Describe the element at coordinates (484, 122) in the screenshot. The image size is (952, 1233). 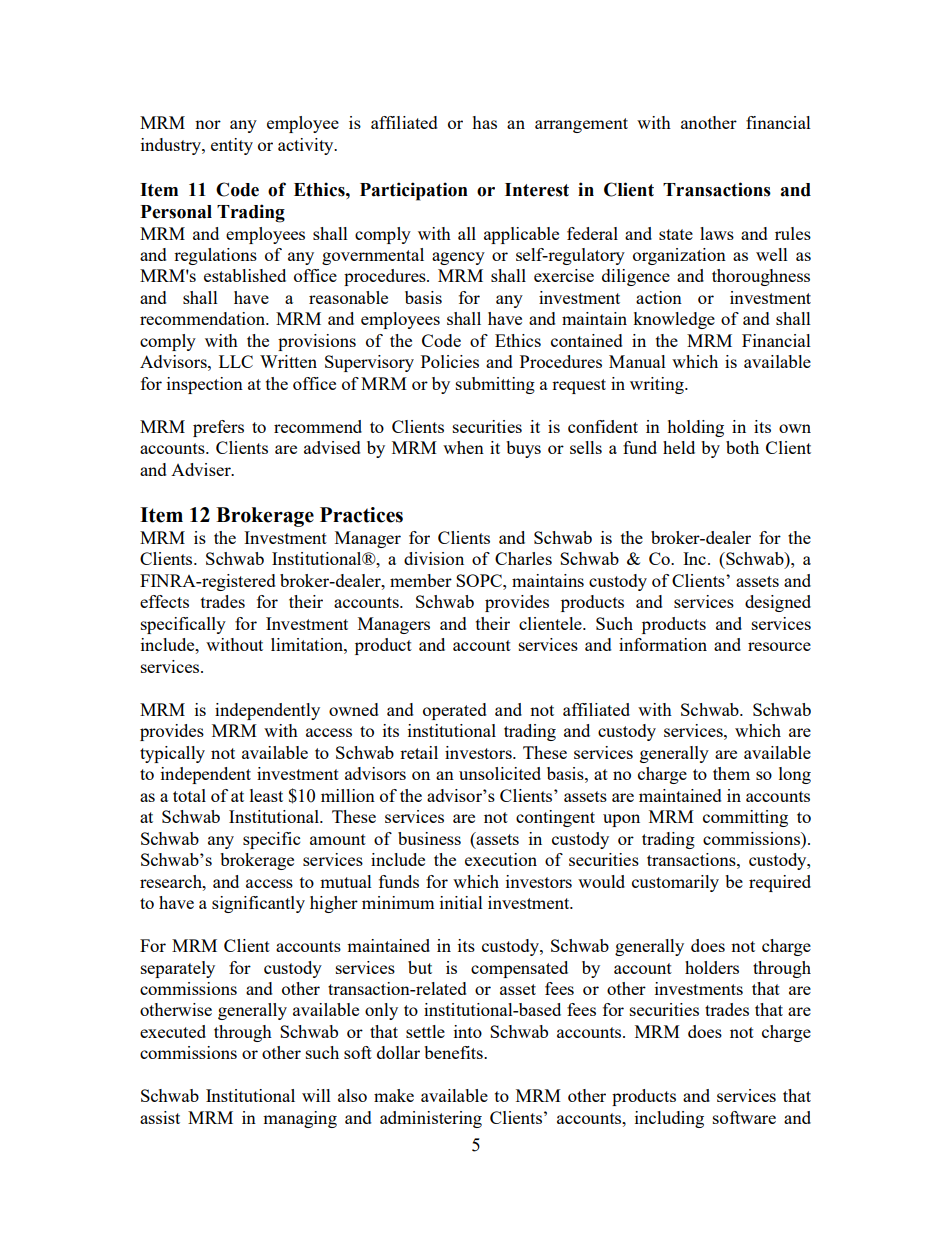
I see `has` at that location.
